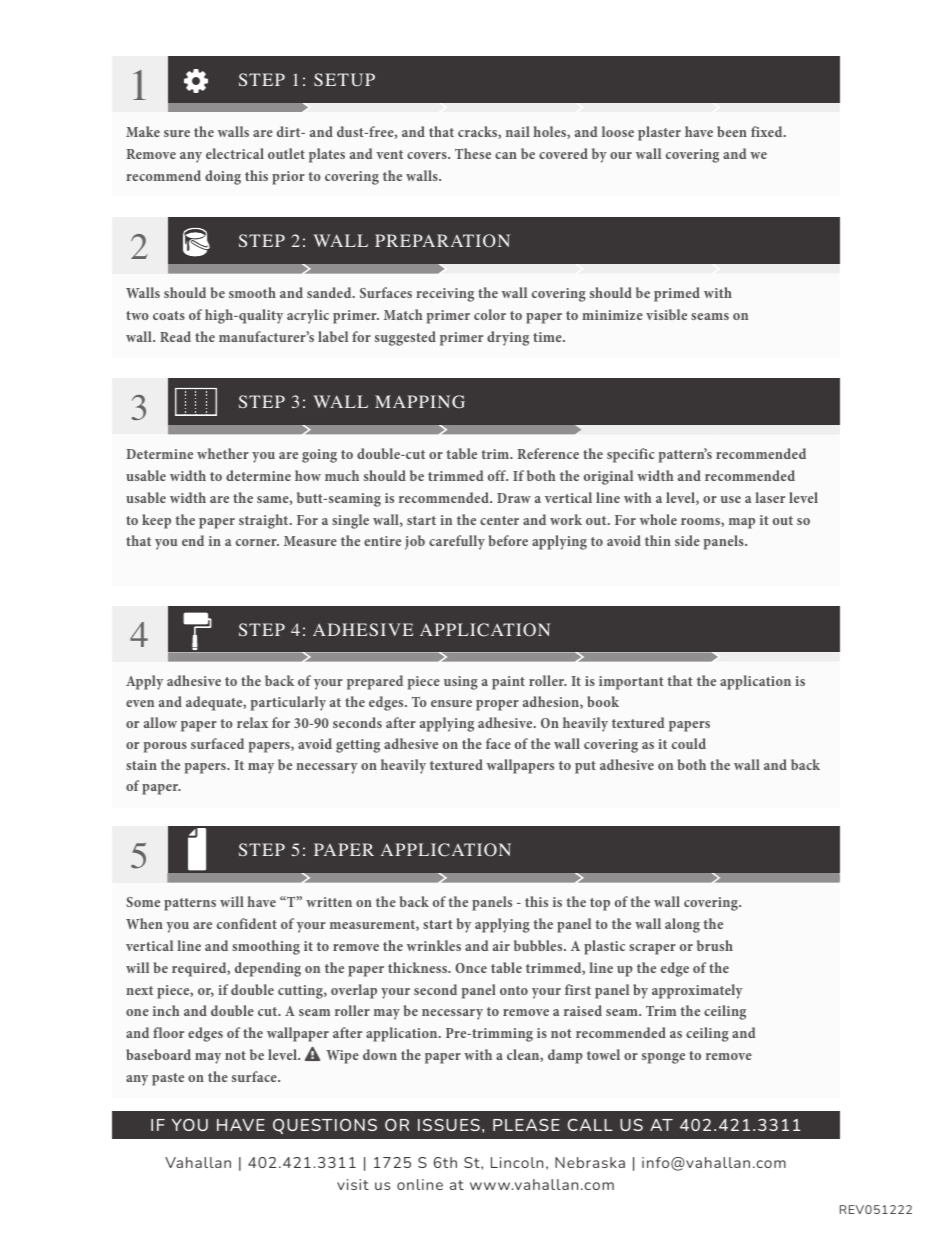 Image resolution: width=952 pixels, height=1233 pixels. What do you see at coordinates (449, 1125) in the page?
I see `ISSUES` at bounding box center [449, 1125].
